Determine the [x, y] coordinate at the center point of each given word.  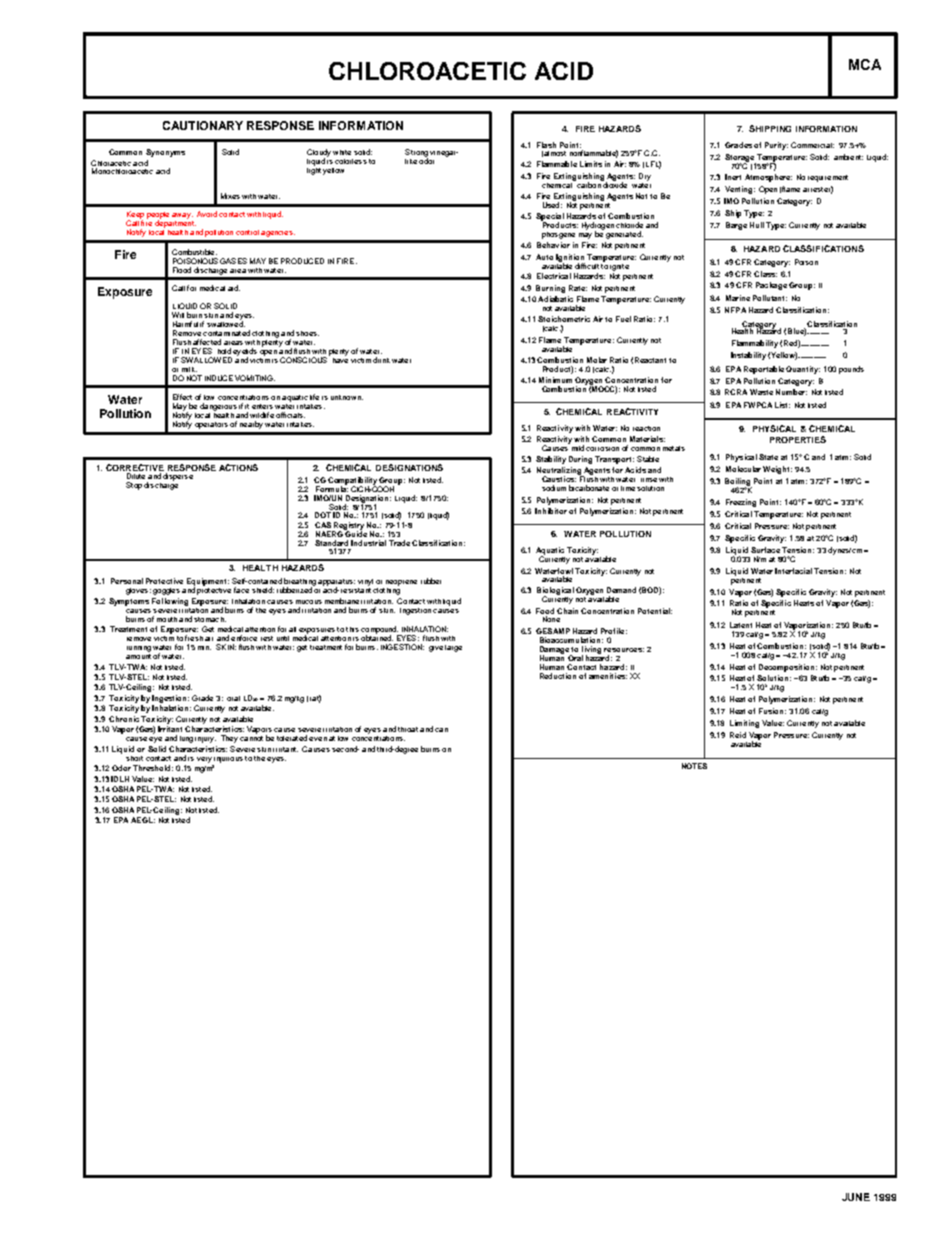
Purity [776, 146]
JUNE [856, 1197]
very [204, 760]
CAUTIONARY [203, 125]
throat [408, 729]
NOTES [694, 766]
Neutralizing [560, 472]
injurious [228, 760]
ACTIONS [238, 467]
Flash [546, 145]
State [768, 457]
